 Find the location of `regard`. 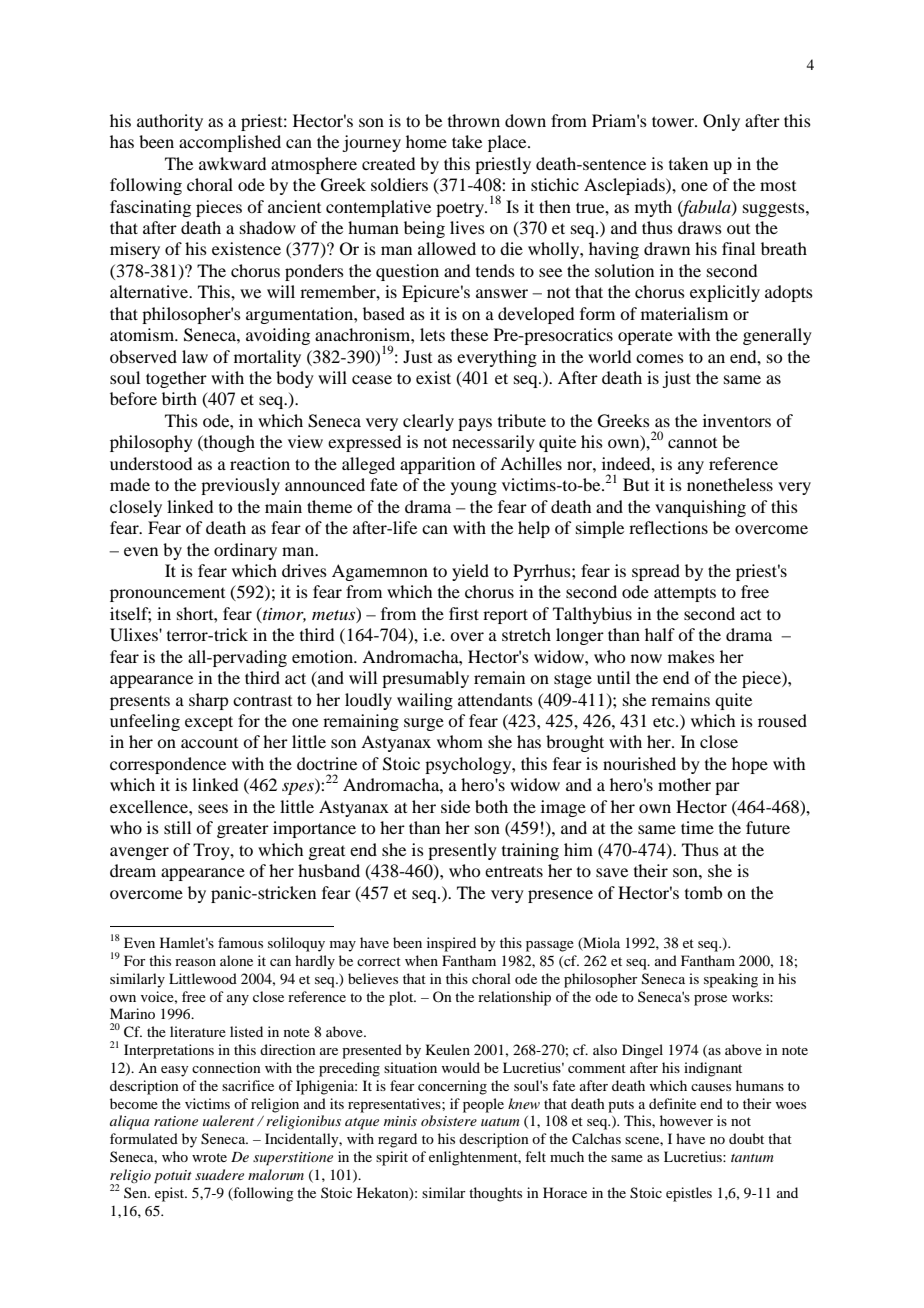

regard is located at coordinates (397, 1140).
